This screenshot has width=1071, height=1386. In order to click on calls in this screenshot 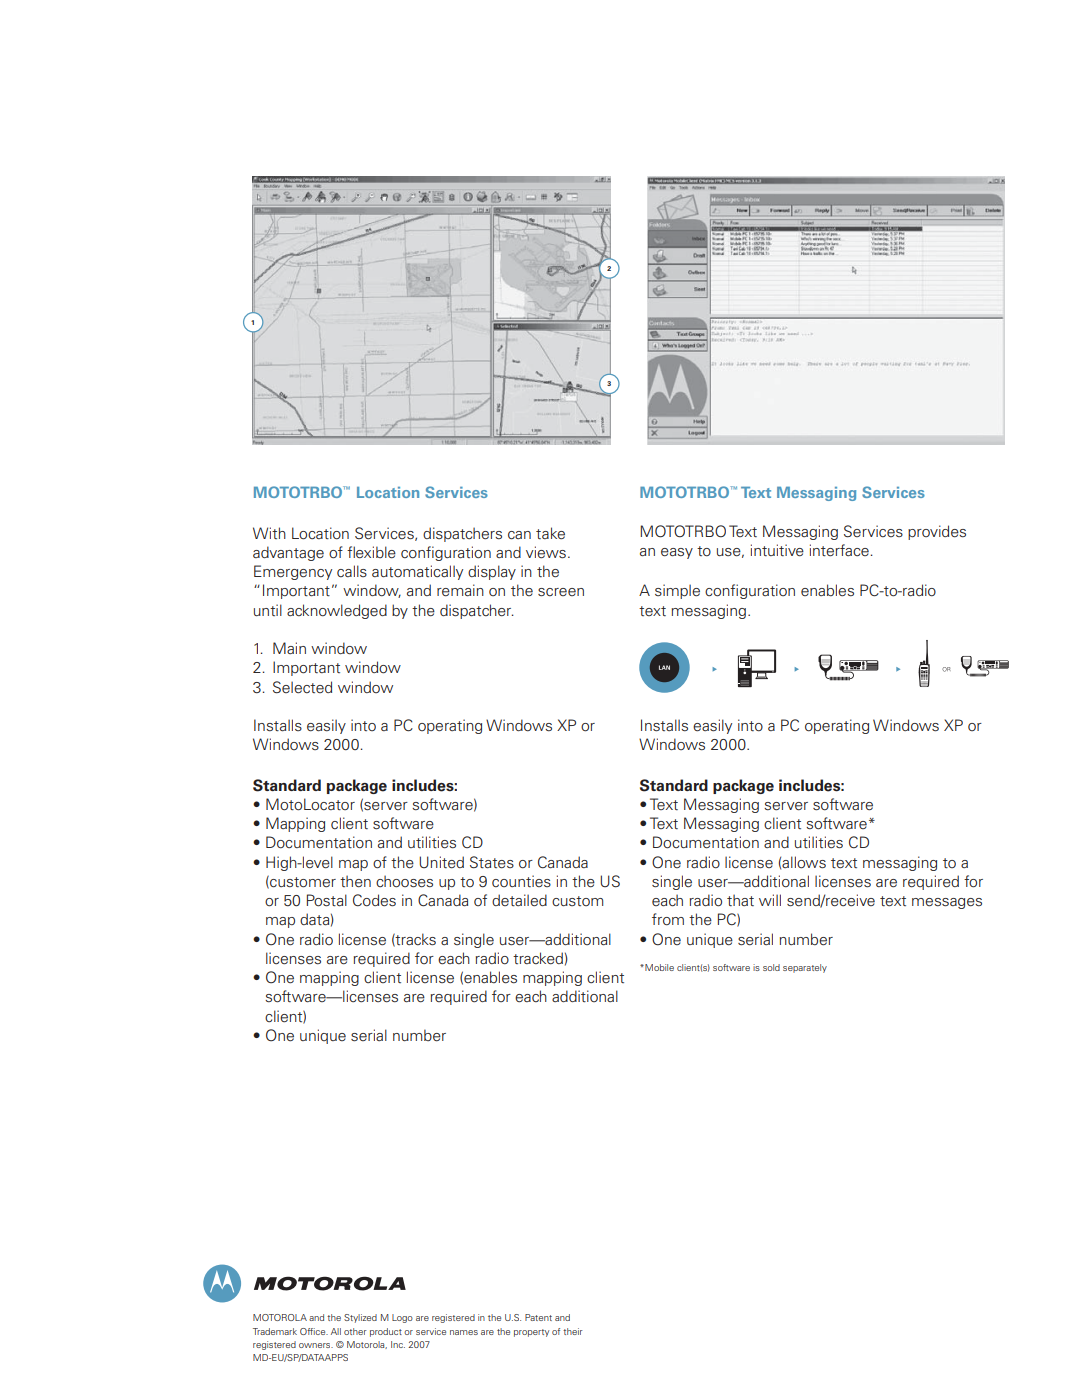, I will do `click(352, 571)`.
